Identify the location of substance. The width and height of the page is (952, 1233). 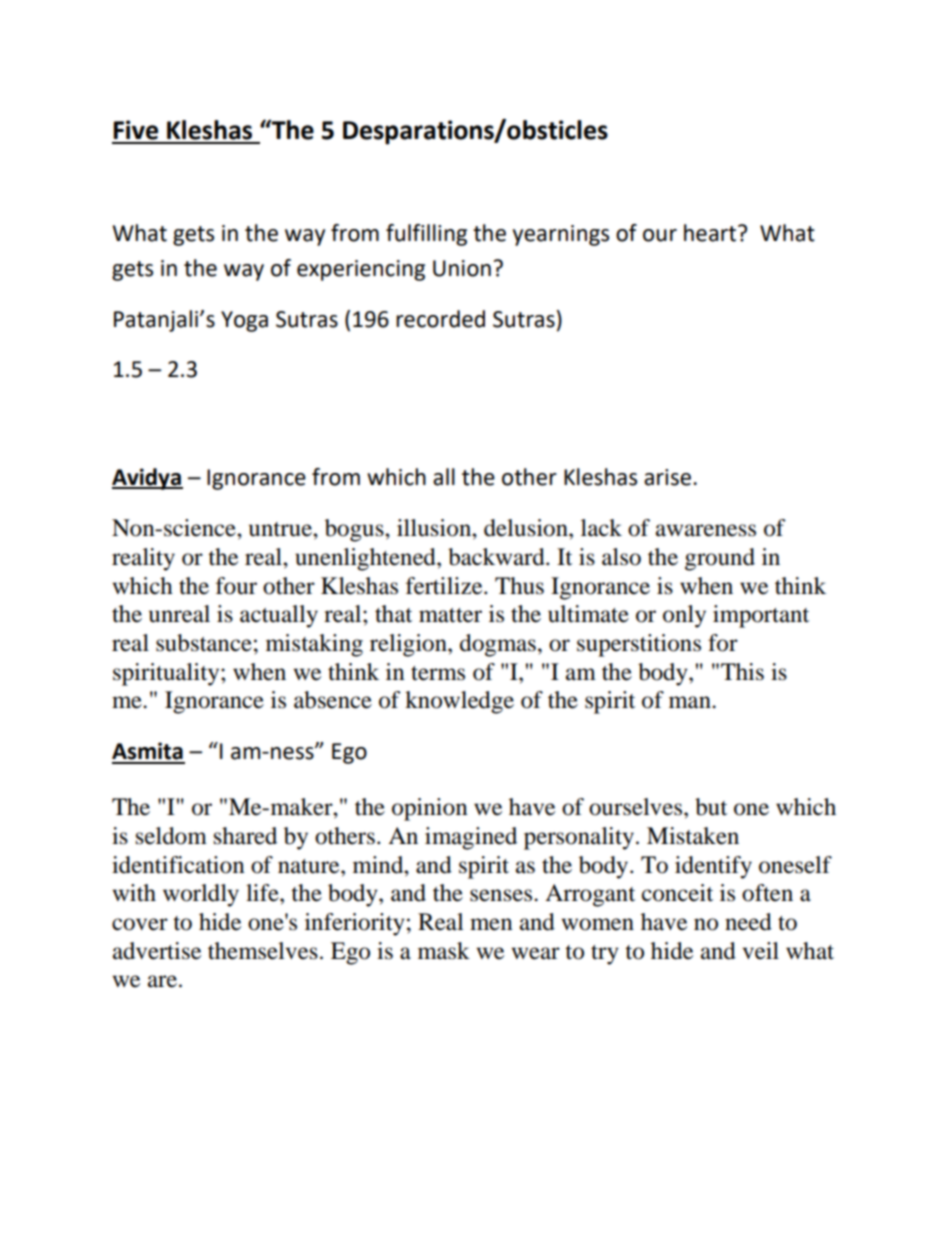
(204, 643).
